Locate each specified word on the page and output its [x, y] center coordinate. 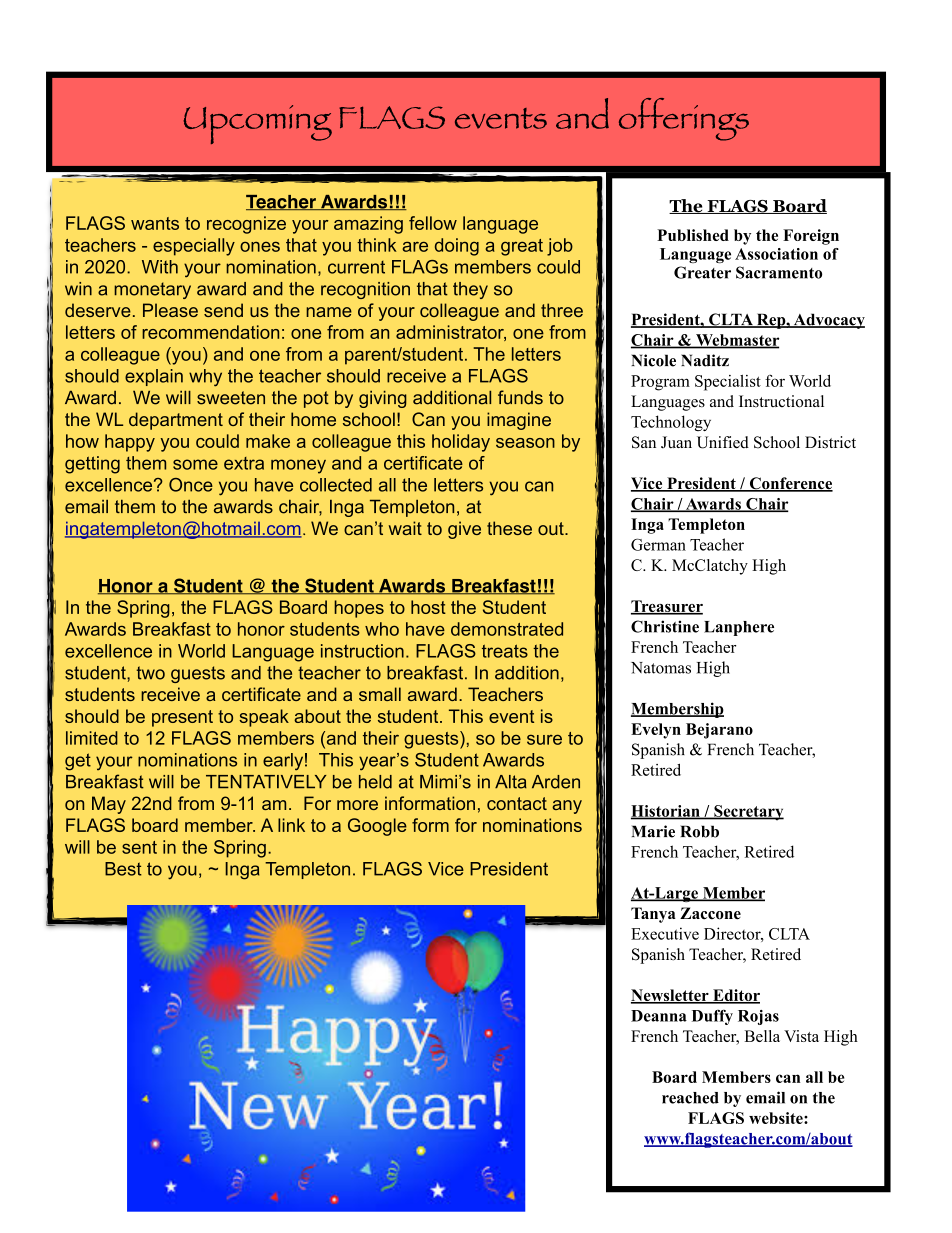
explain [154, 377]
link [291, 825]
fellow [433, 223]
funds [520, 397]
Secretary [748, 813]
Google [377, 827]
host [428, 607]
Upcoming [257, 124]
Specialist [728, 383]
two [151, 673]
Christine [665, 626]
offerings [684, 119]
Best [123, 869]
